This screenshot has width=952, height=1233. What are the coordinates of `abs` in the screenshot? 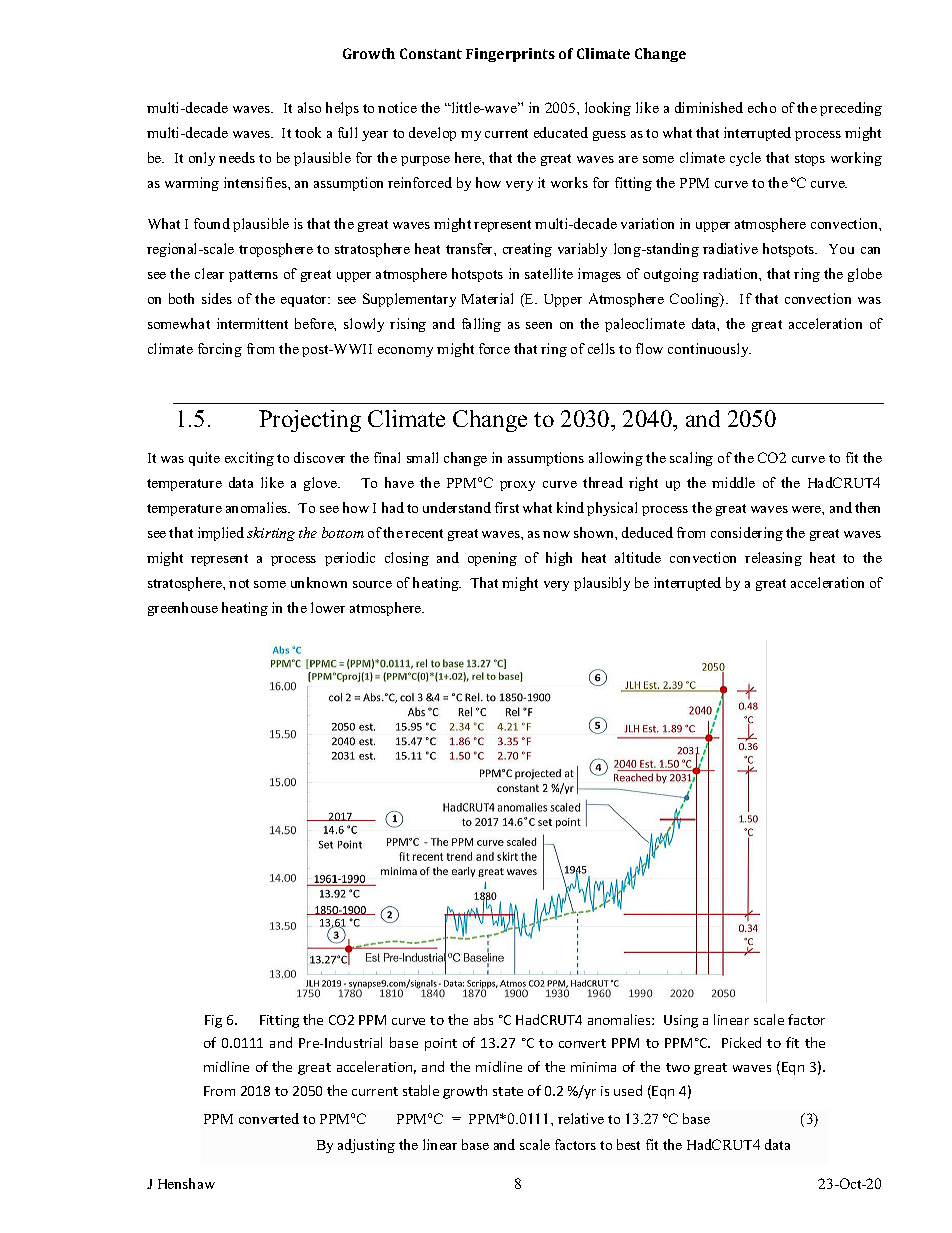 It's located at (483, 1019).
